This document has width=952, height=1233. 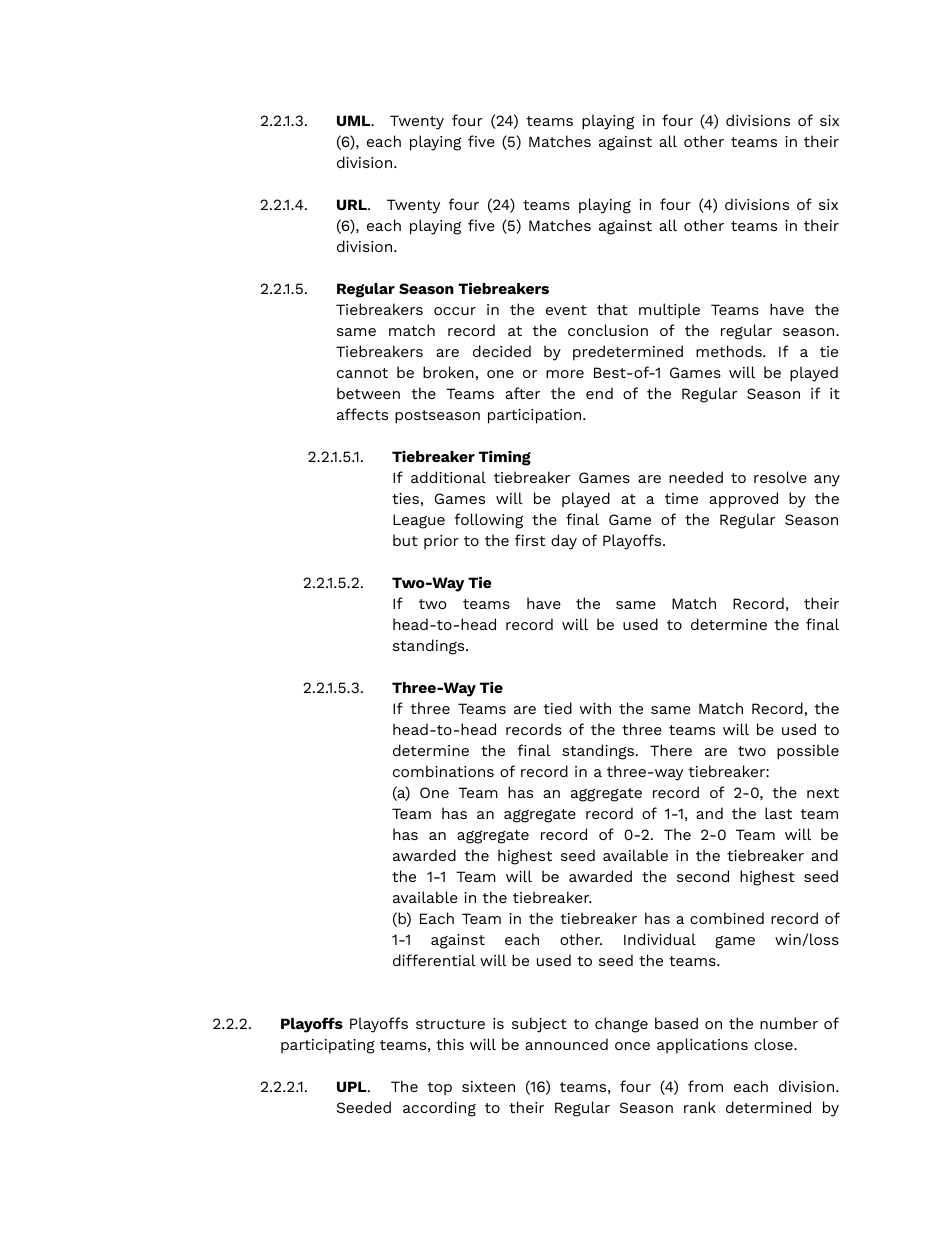 What do you see at coordinates (355, 120) in the document?
I see `UML` at bounding box center [355, 120].
